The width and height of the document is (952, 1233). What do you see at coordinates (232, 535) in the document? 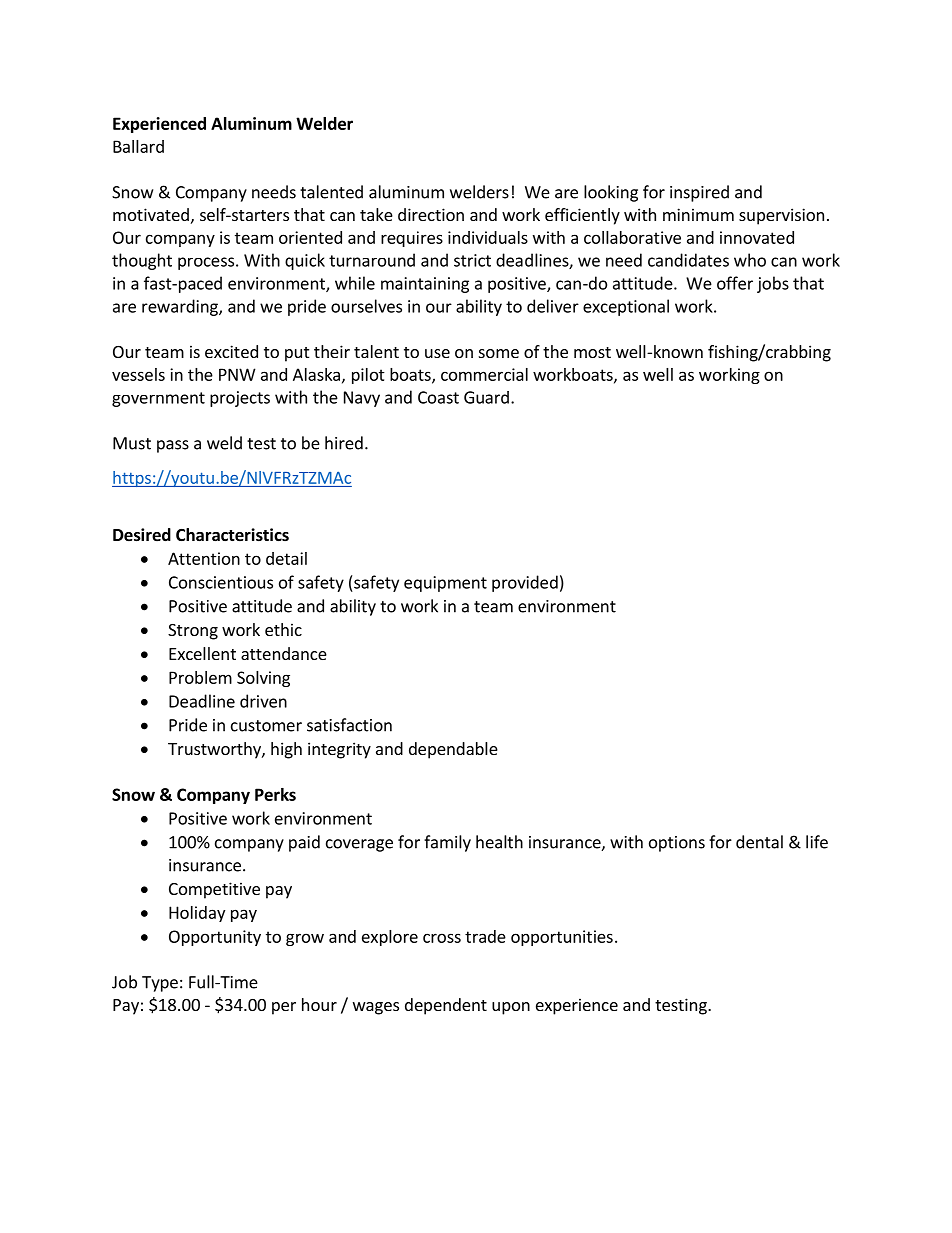
I see `Characteristics` at bounding box center [232, 535].
